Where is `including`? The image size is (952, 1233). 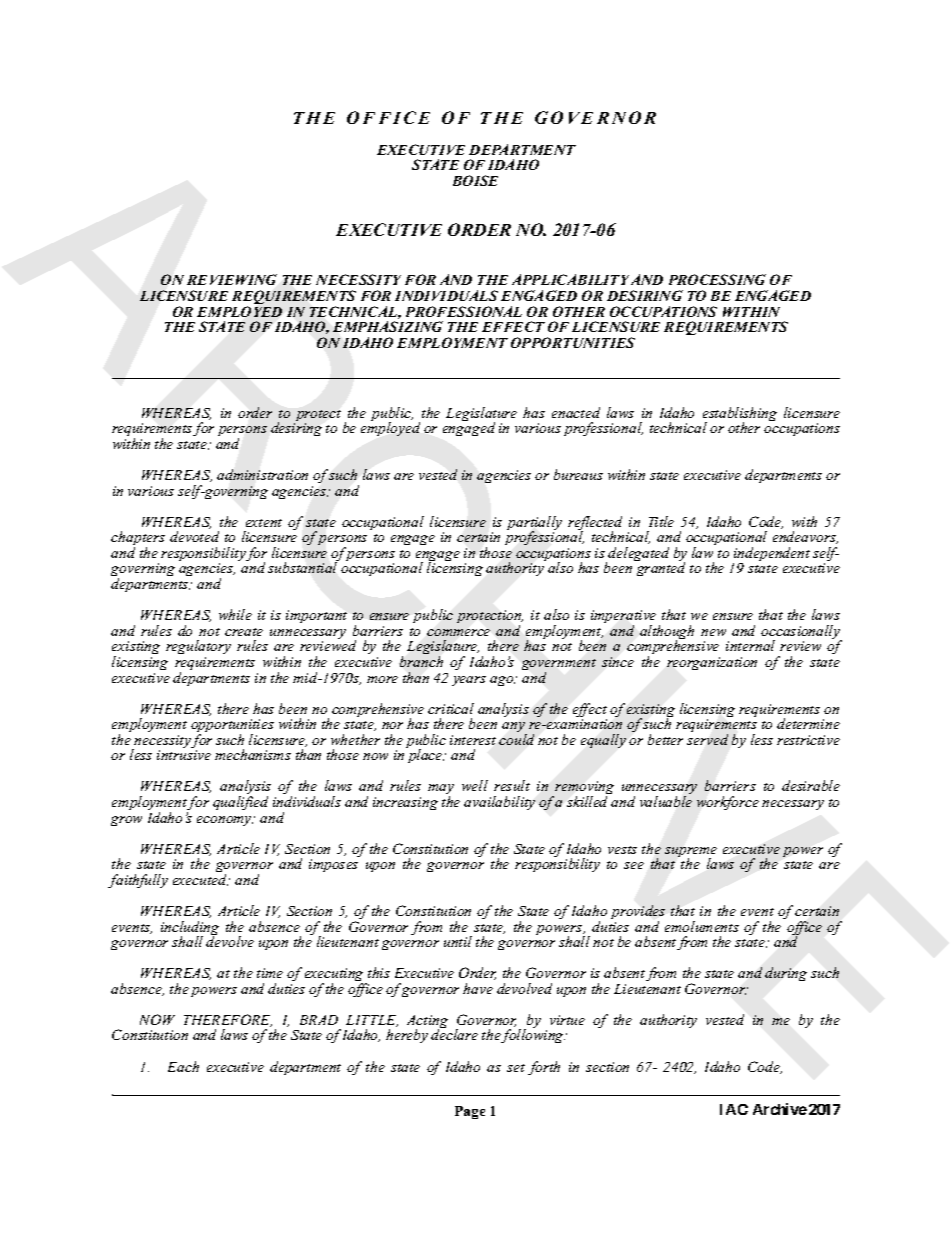
including is located at coordinates (190, 929).
